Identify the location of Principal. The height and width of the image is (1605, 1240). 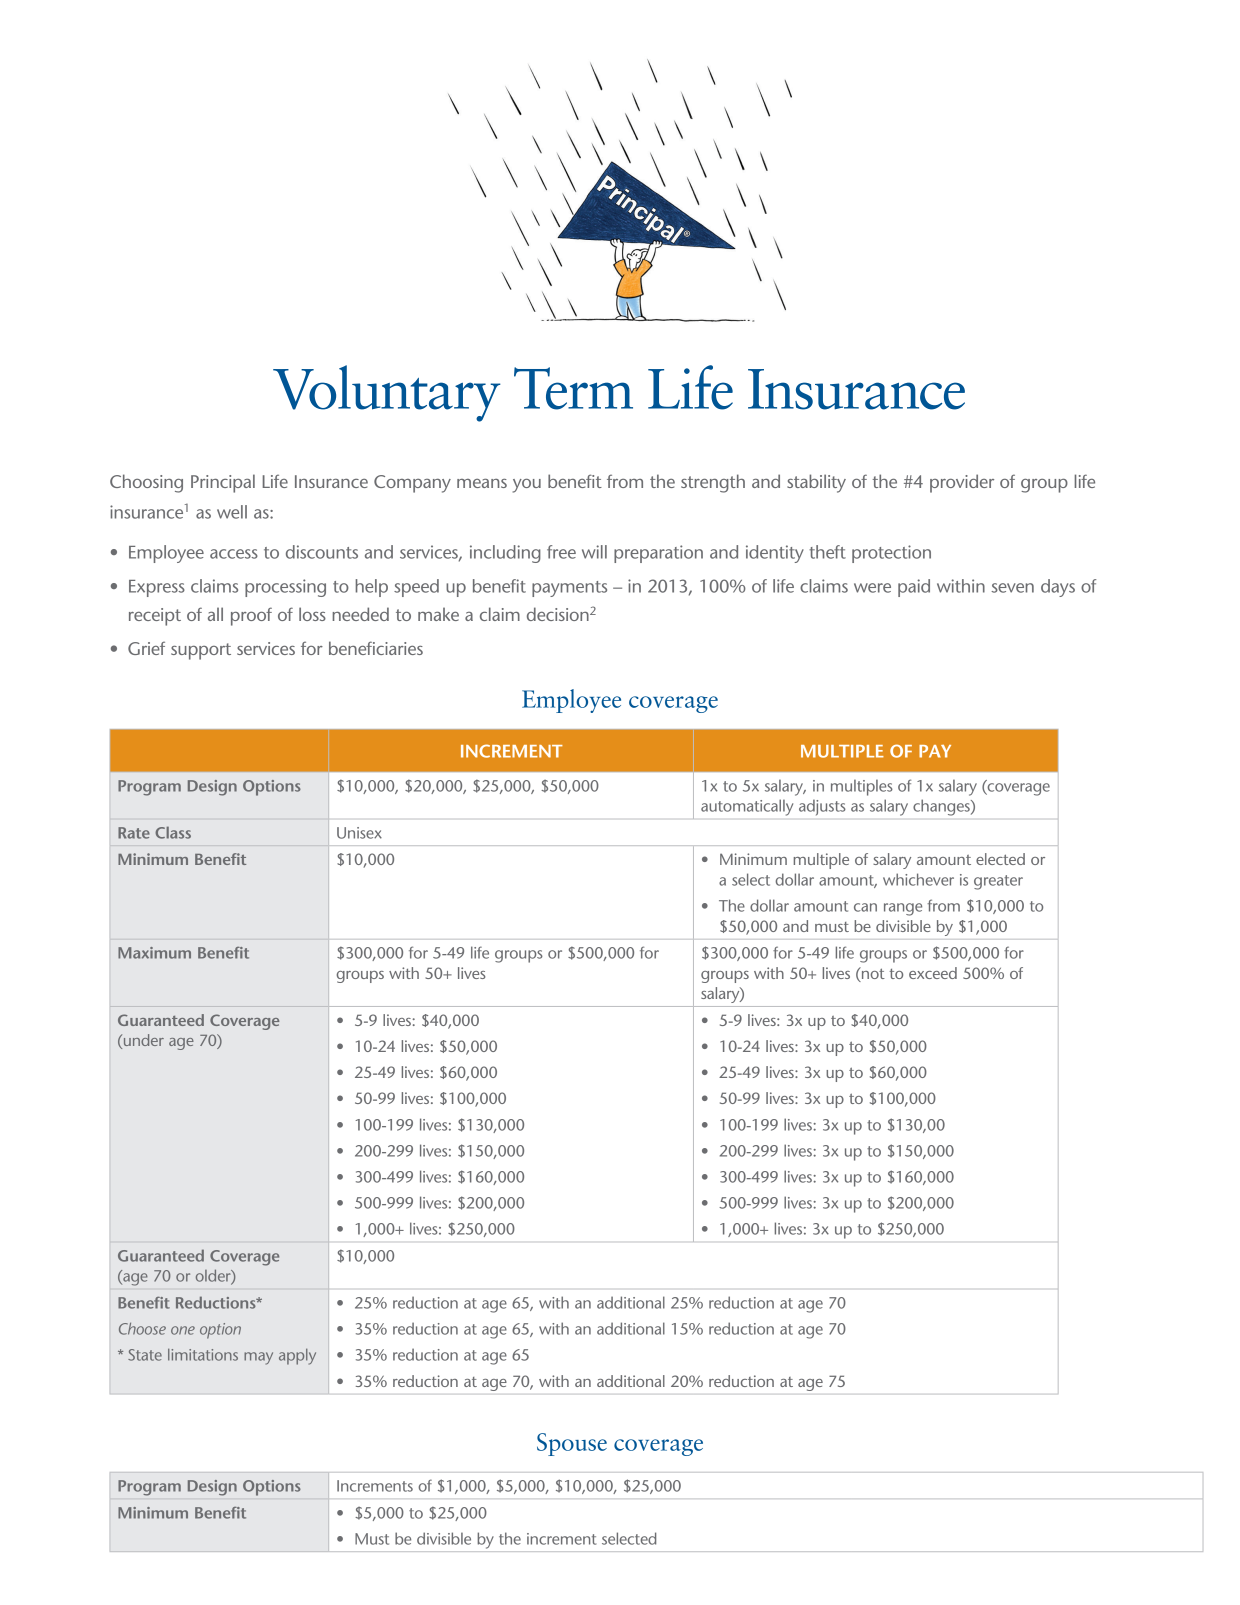
(223, 483).
